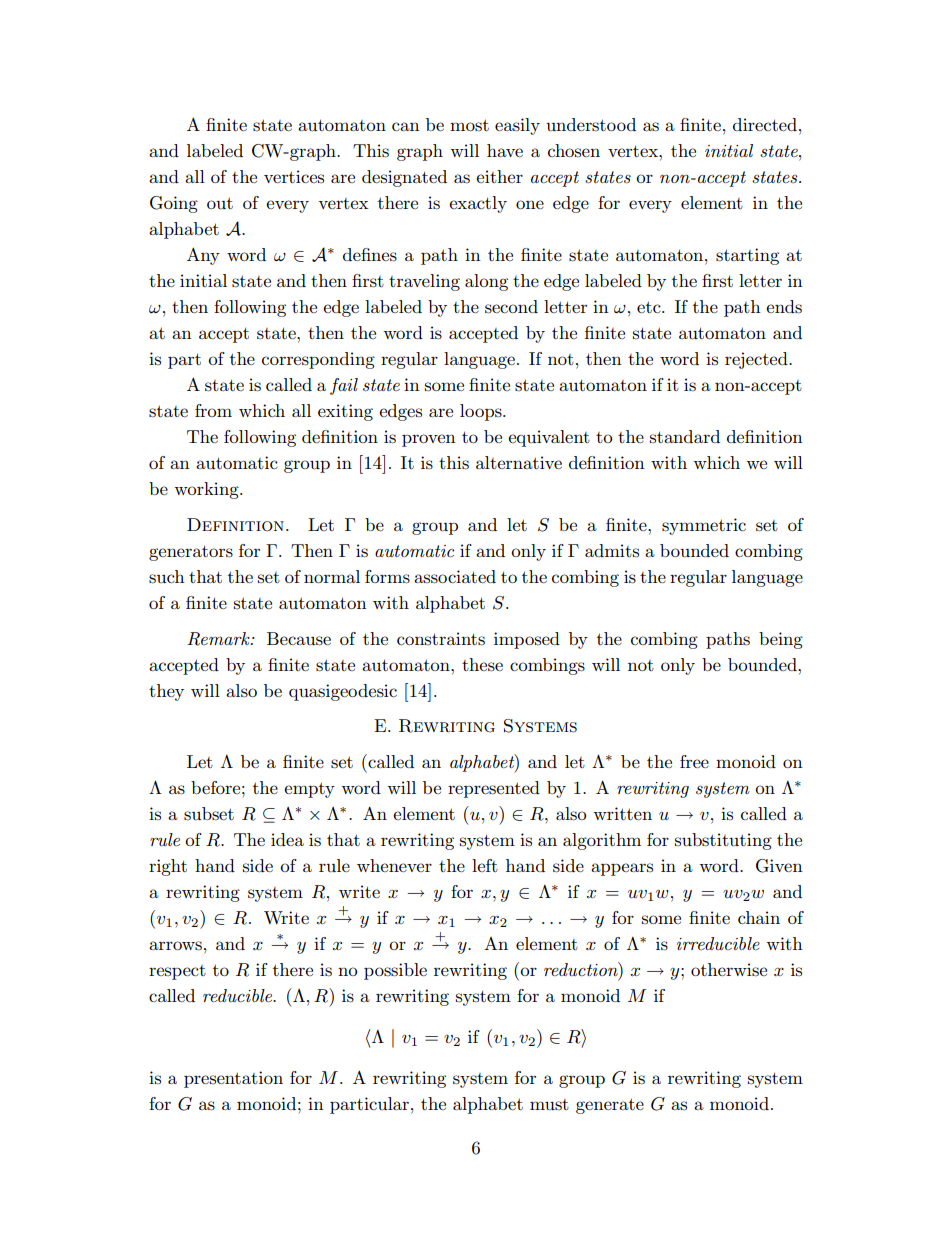  What do you see at coordinates (685, 436) in the document?
I see `standard` at bounding box center [685, 436].
